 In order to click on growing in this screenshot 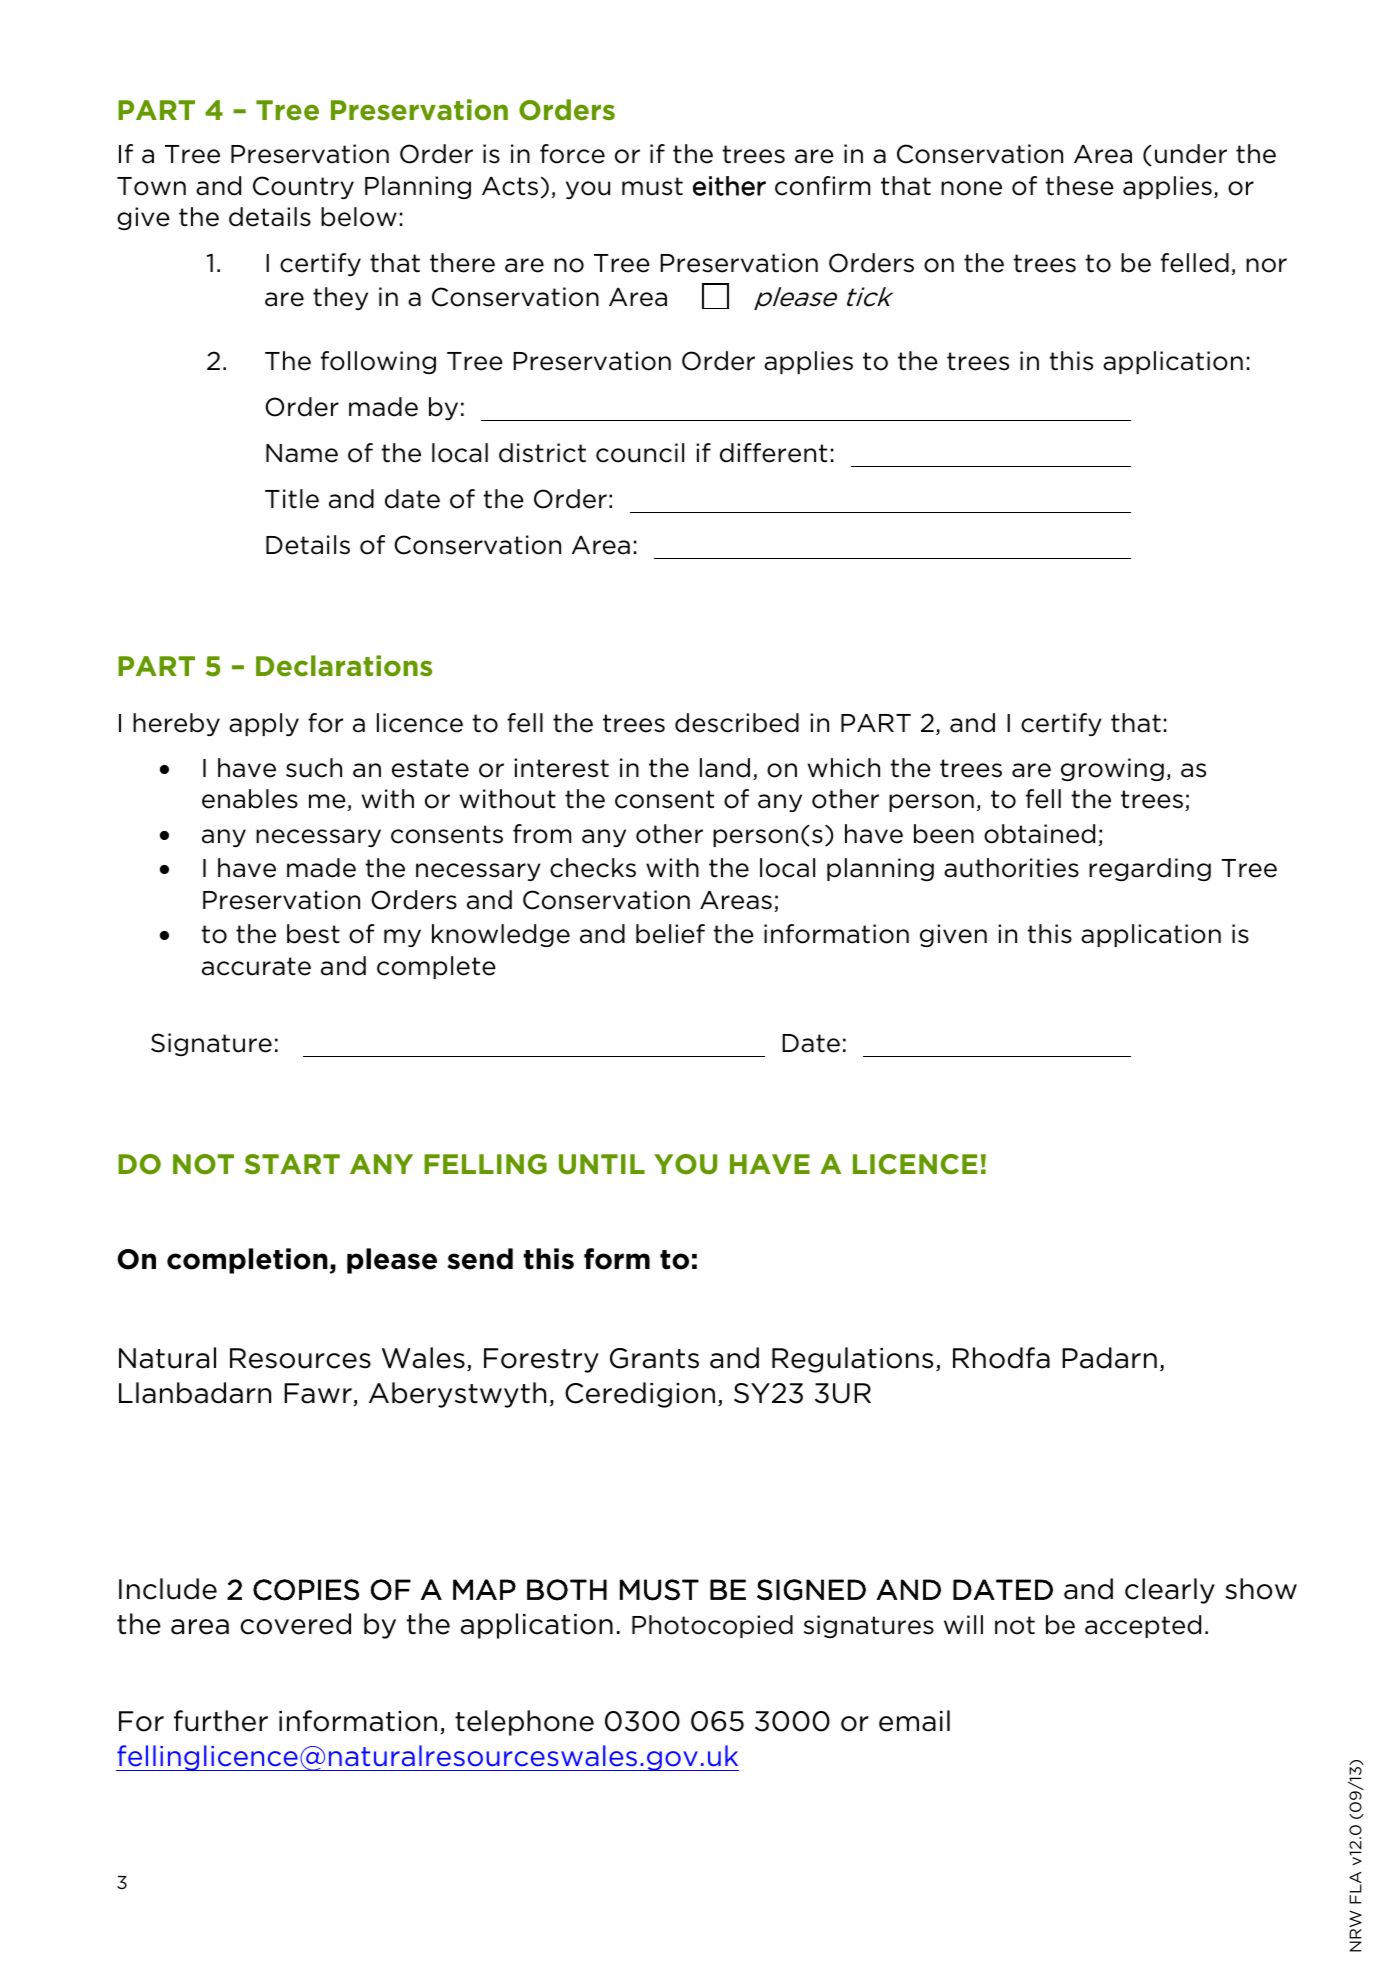, I will do `click(1112, 769)`.
